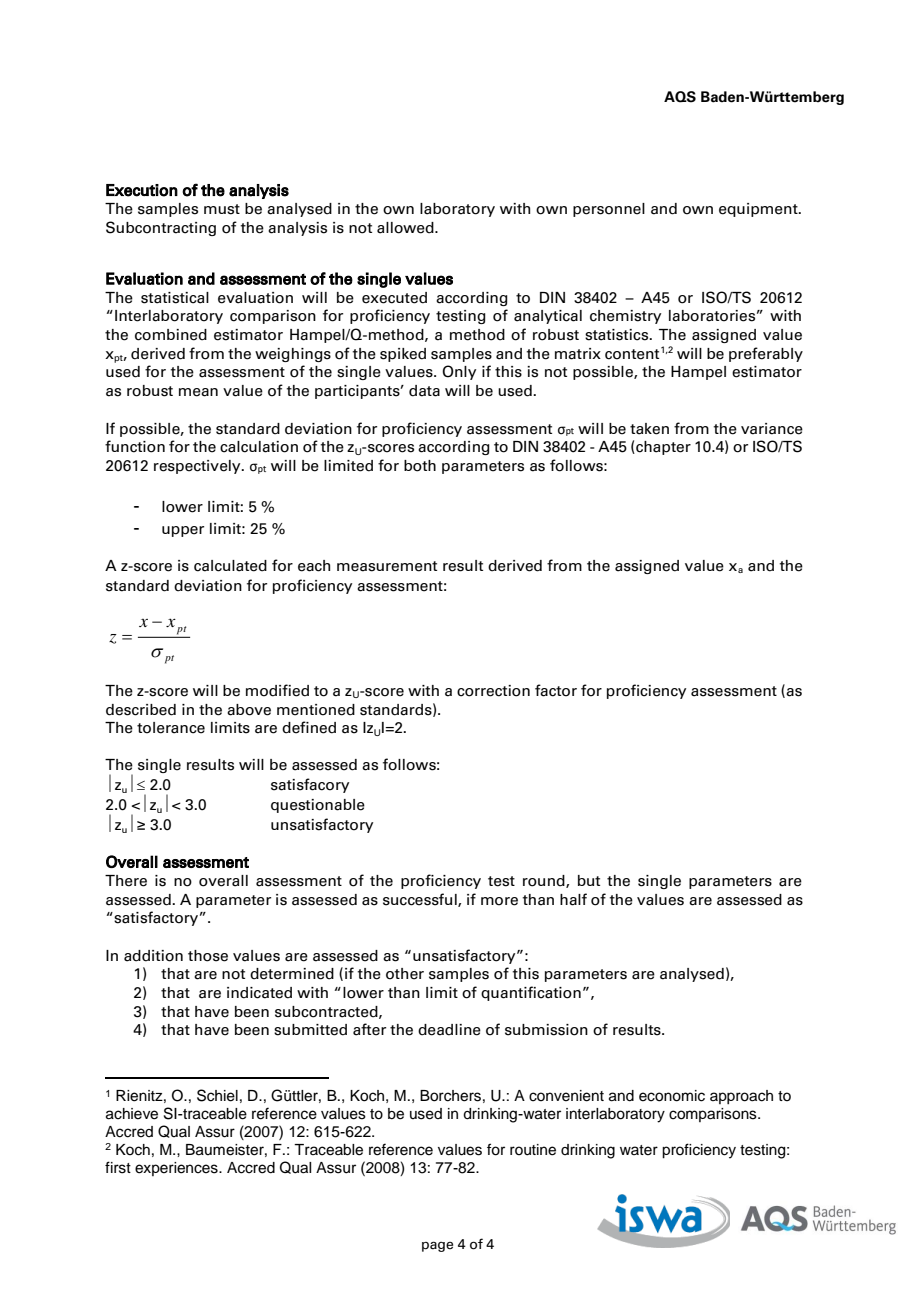 Image resolution: width=924 pixels, height=1308 pixels. Describe the element at coordinates (672, 1096) in the screenshot. I see `economic` at that location.
